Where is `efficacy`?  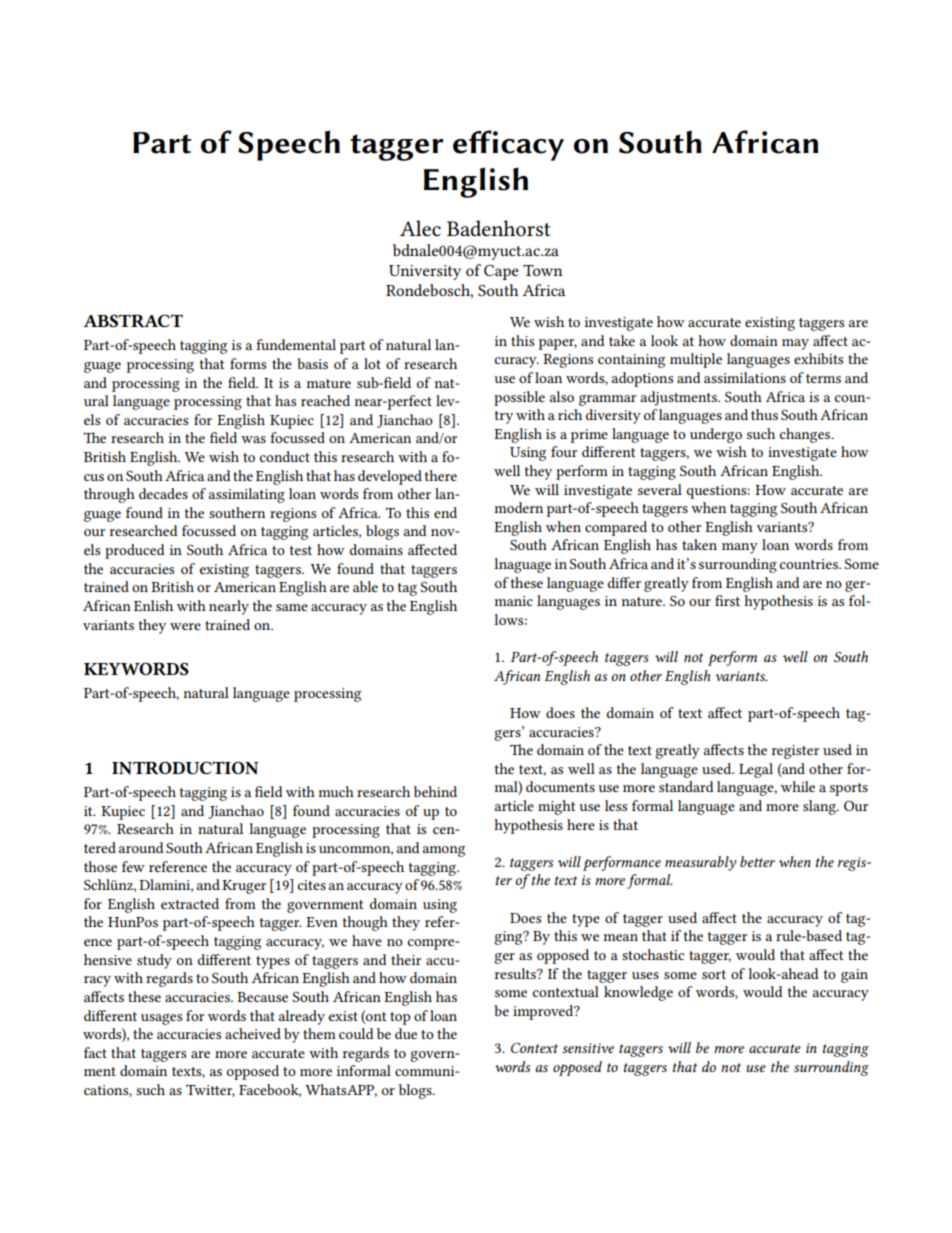
efficacy is located at coordinates (508, 145).
